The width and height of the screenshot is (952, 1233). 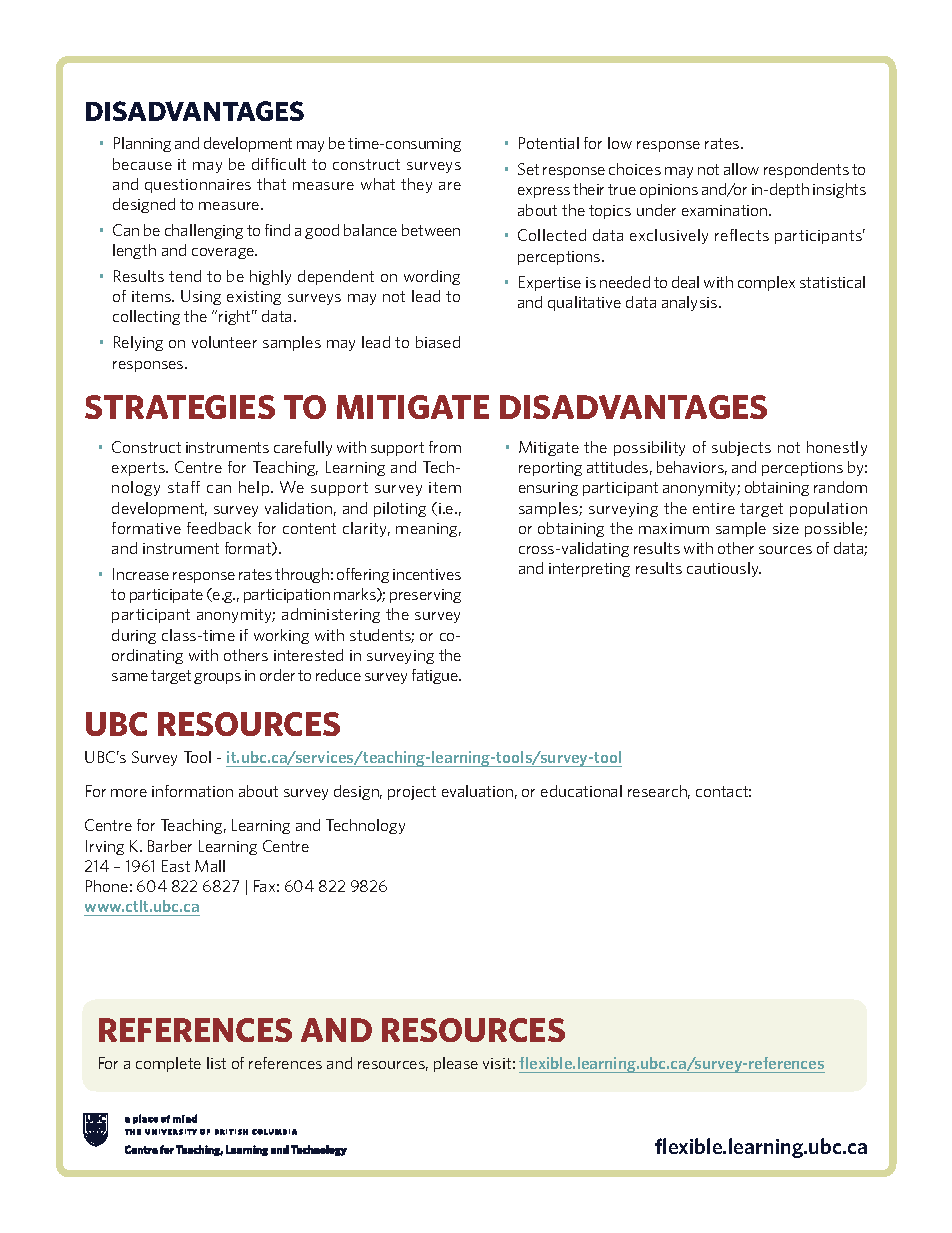 I want to click on more, so click(x=129, y=793).
